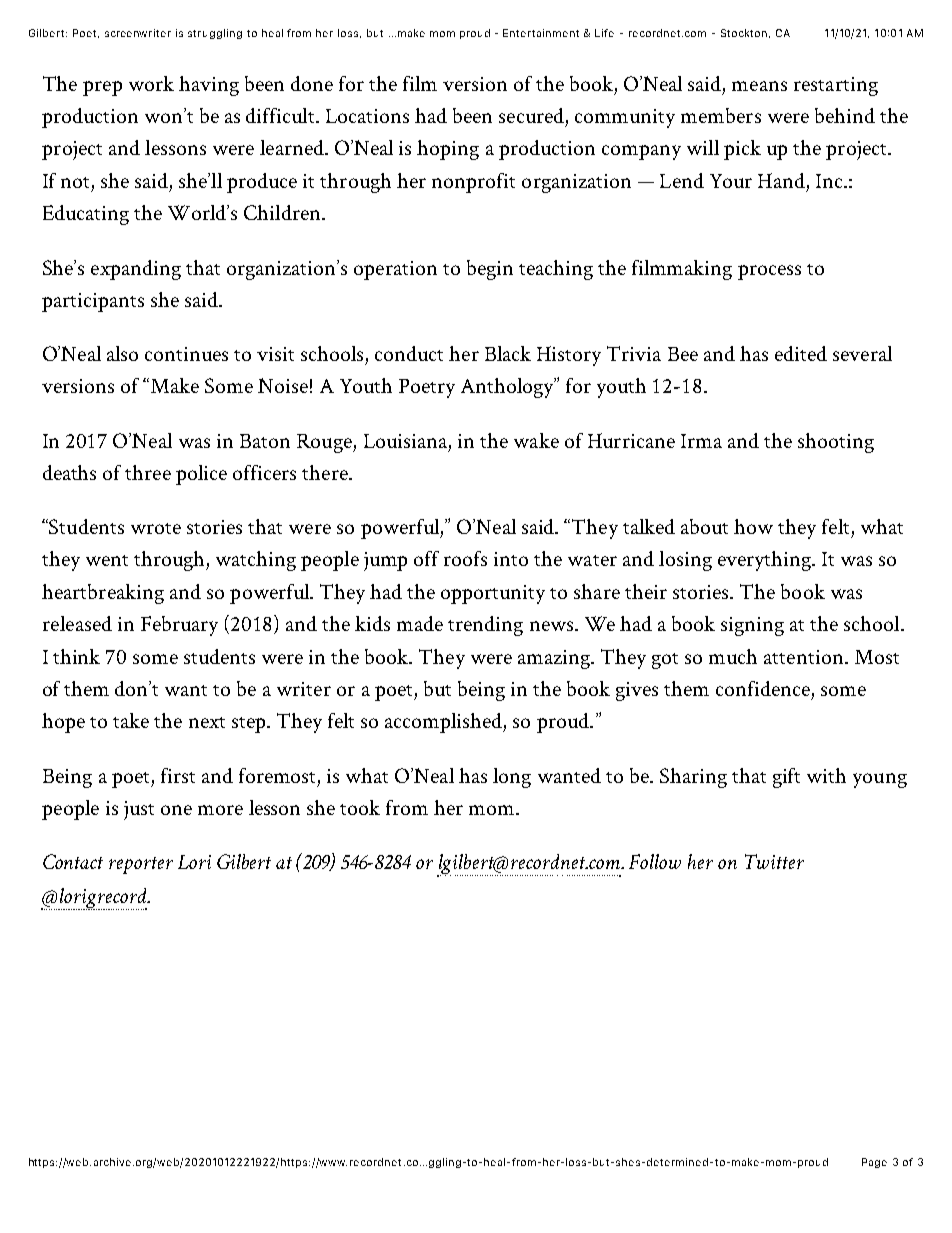  I want to click on Page, so click(874, 1163).
